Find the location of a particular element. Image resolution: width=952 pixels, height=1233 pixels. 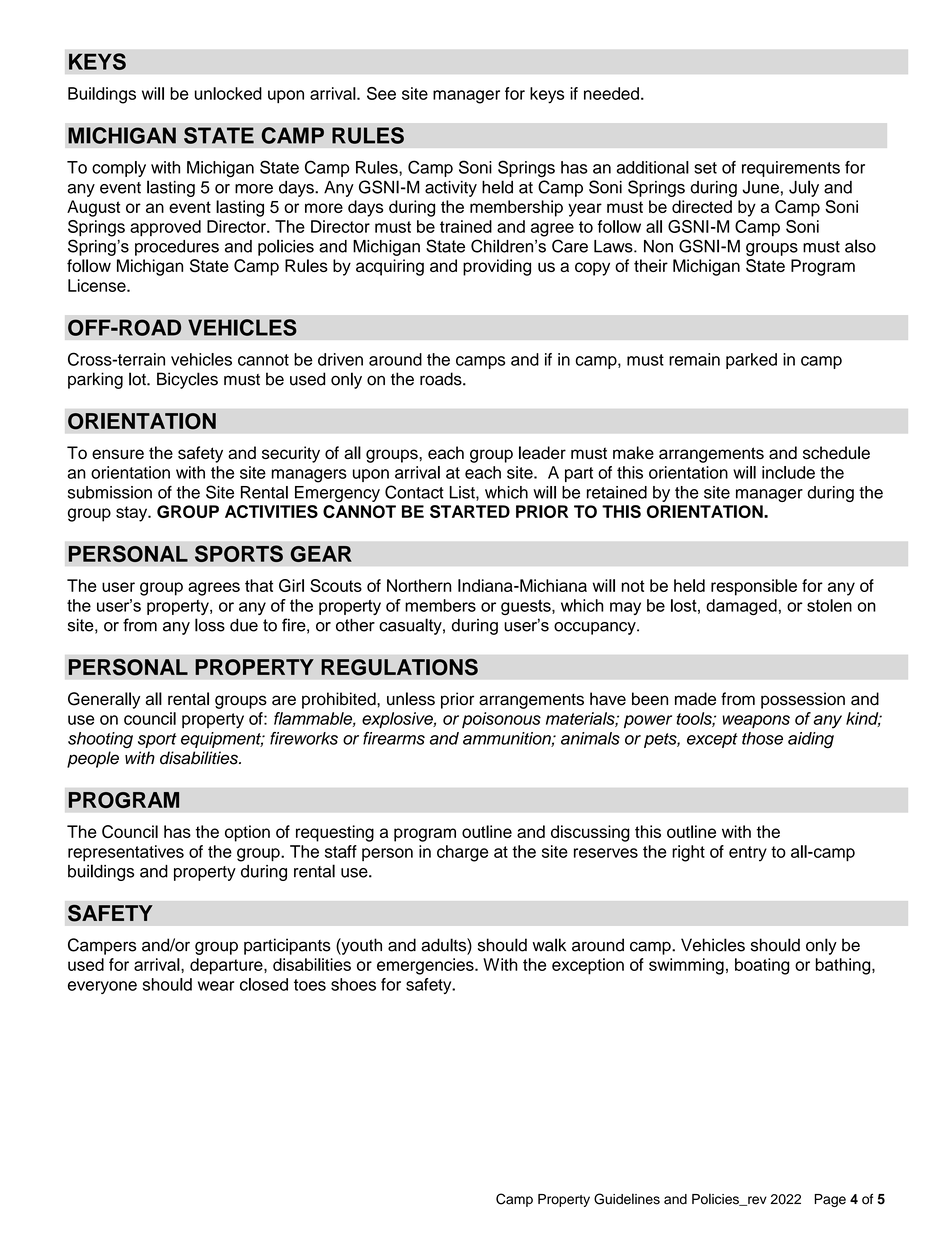

option is located at coordinates (247, 833).
